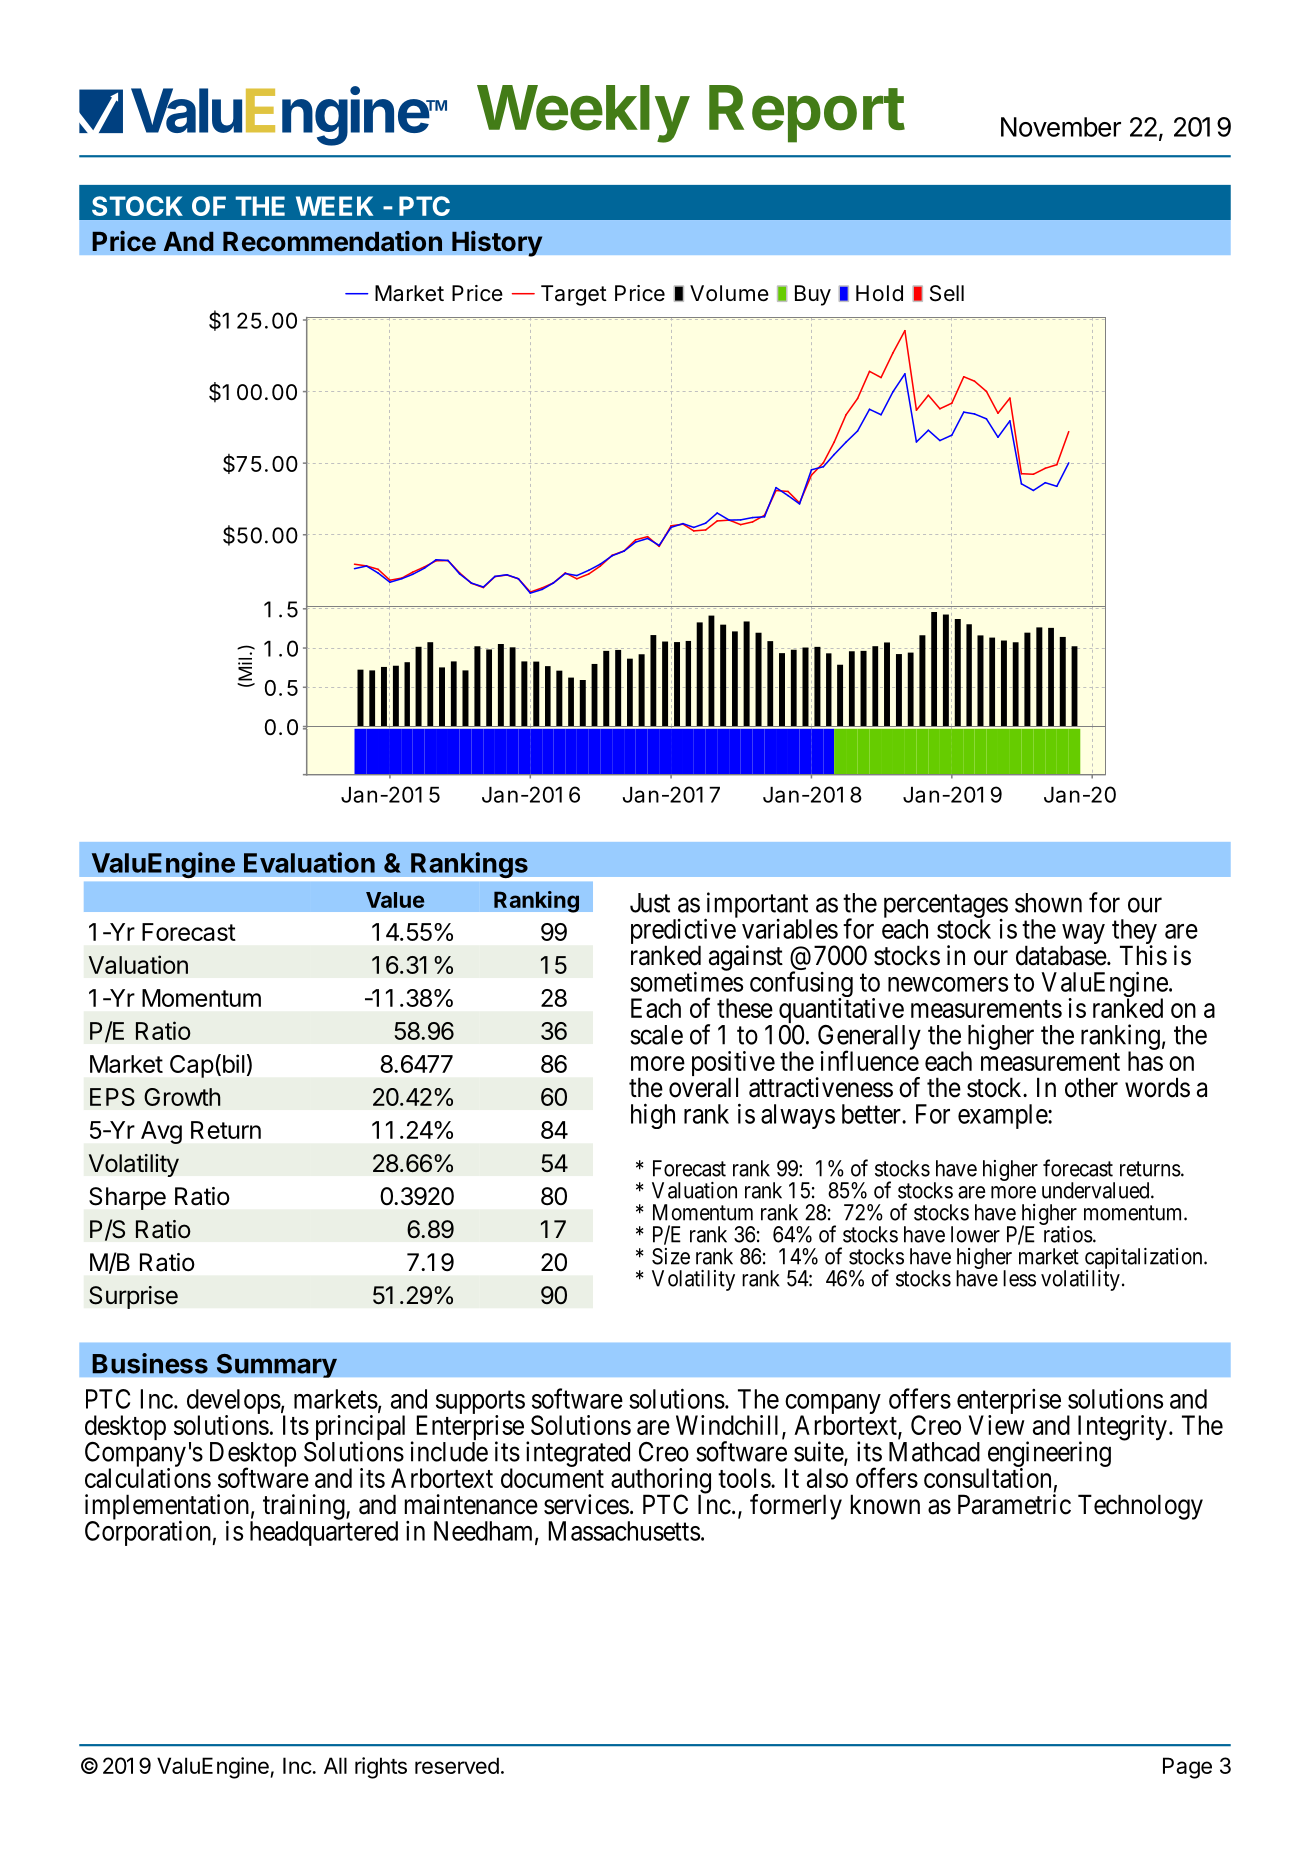 The height and width of the image is (1853, 1310). What do you see at coordinates (703, 1087) in the image?
I see `overall` at bounding box center [703, 1087].
